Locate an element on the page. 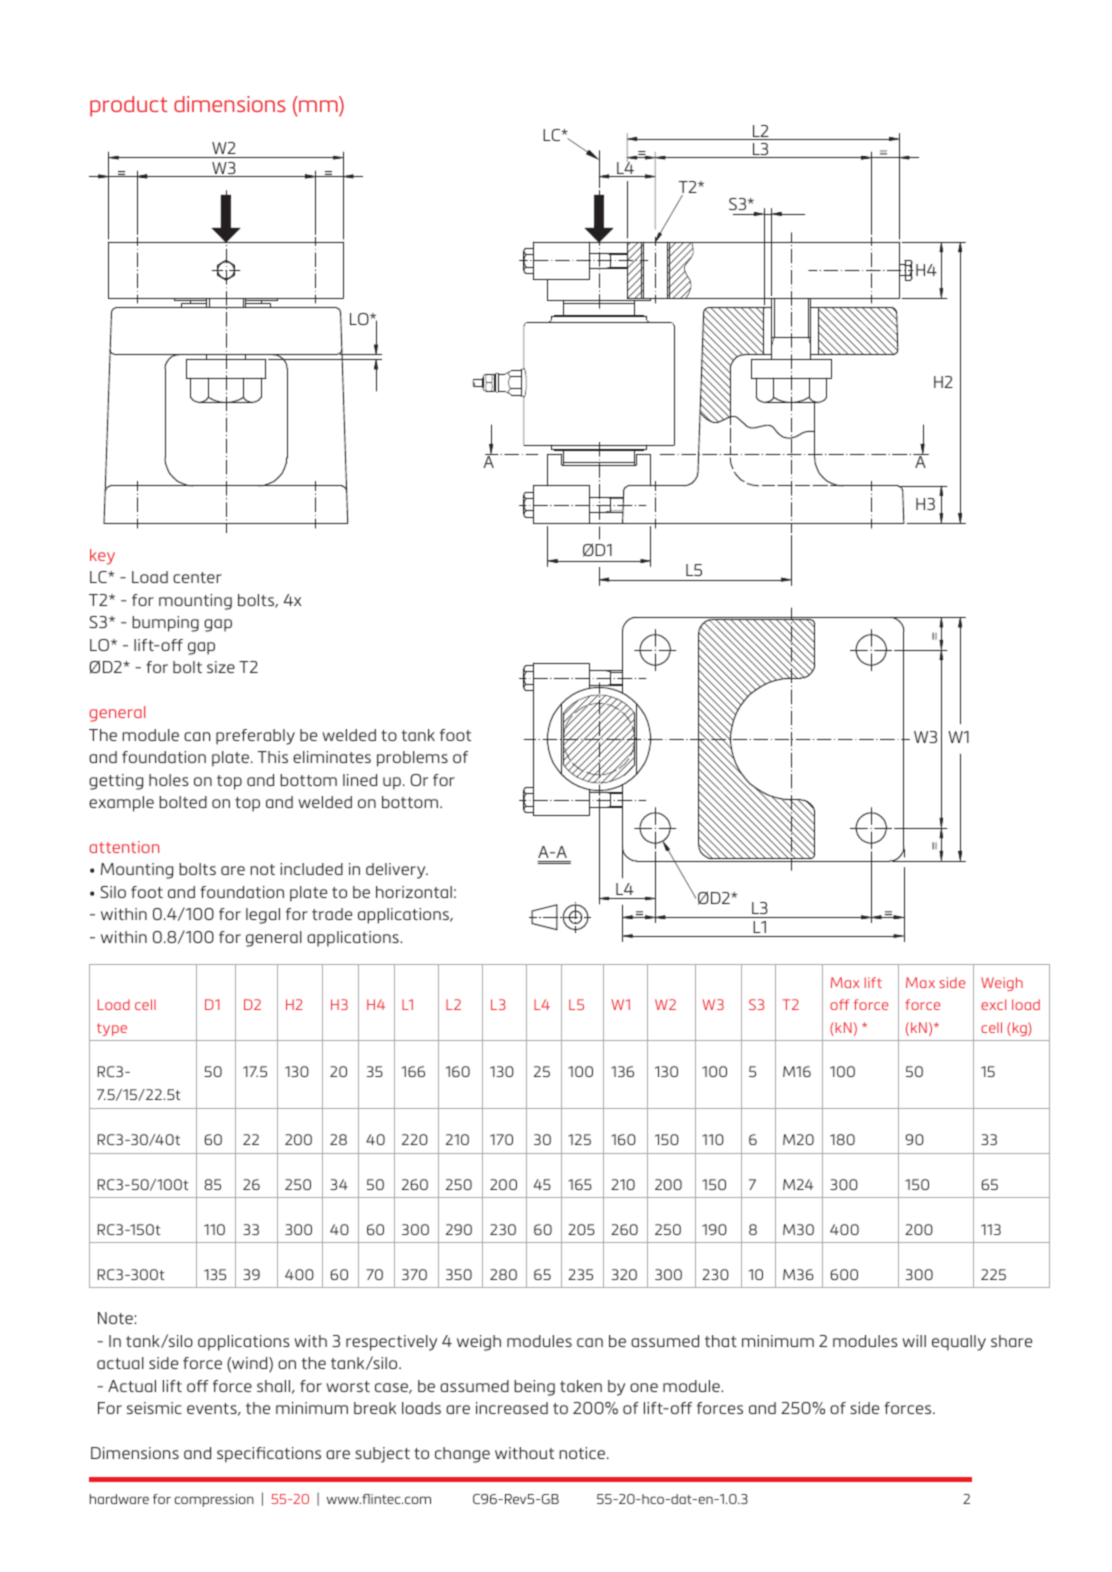 The height and width of the page is (1572, 1112). holes is located at coordinates (168, 780).
